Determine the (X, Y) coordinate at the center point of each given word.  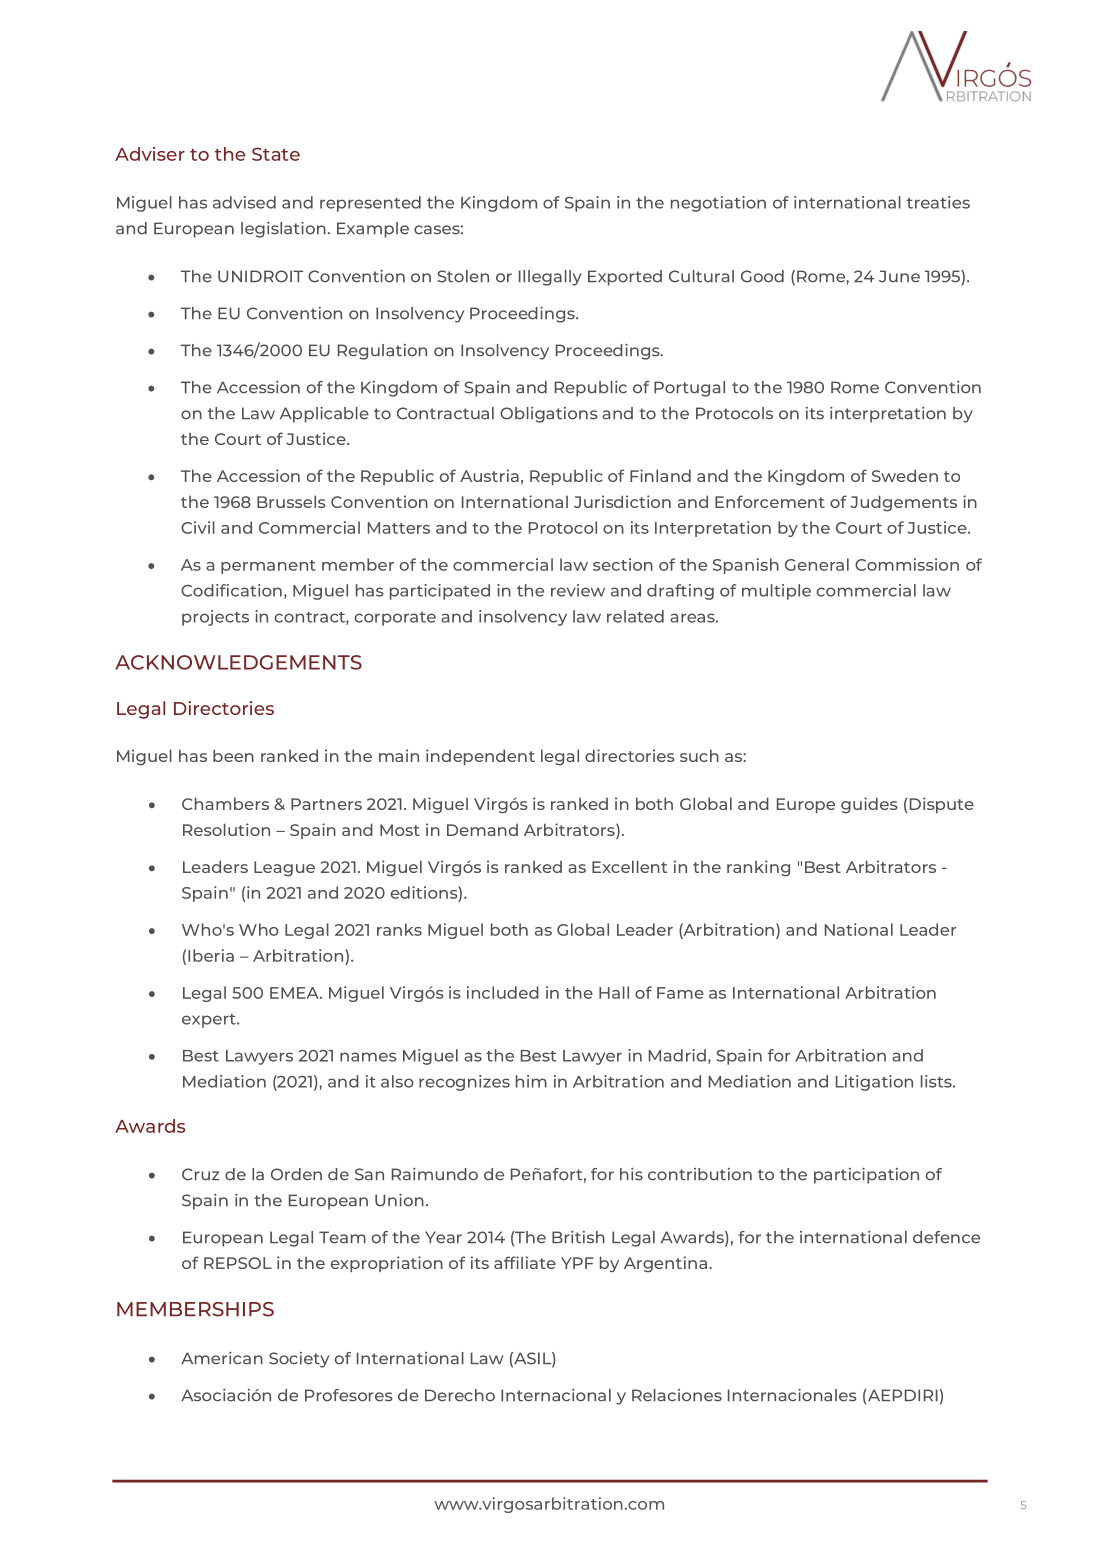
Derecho (460, 1395)
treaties (938, 202)
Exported (625, 278)
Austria (489, 475)
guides (869, 805)
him (531, 1081)
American (222, 1358)
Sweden (905, 475)
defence (946, 1237)
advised (244, 202)
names (368, 1057)
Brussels (291, 501)
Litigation (874, 1083)
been (233, 755)
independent (480, 757)
